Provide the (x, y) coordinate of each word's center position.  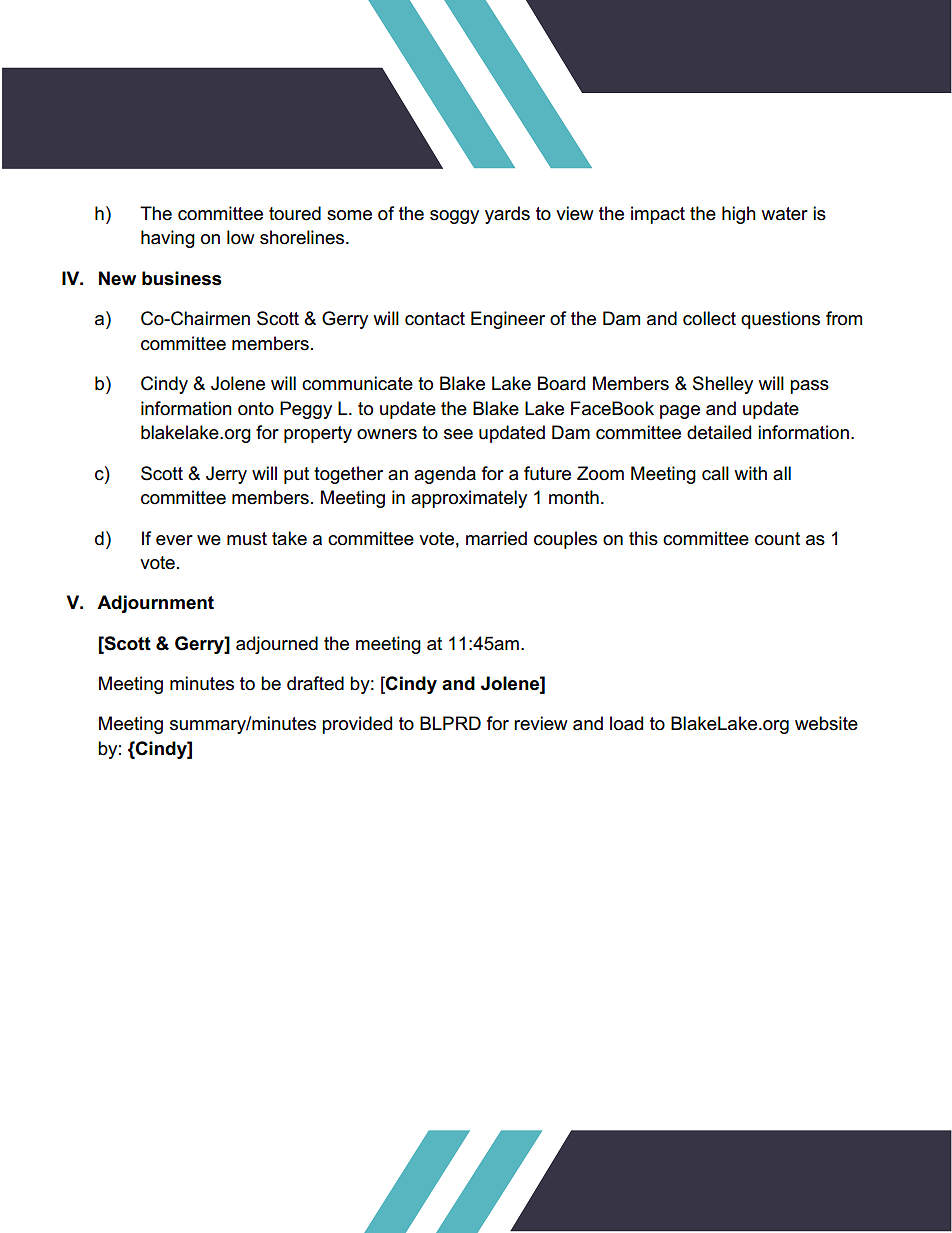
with (751, 473)
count (777, 539)
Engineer (508, 320)
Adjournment (155, 604)
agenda (445, 475)
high (739, 215)
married (496, 538)
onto (256, 409)
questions (780, 320)
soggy (454, 217)
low (241, 237)
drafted (315, 683)
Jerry (226, 475)
